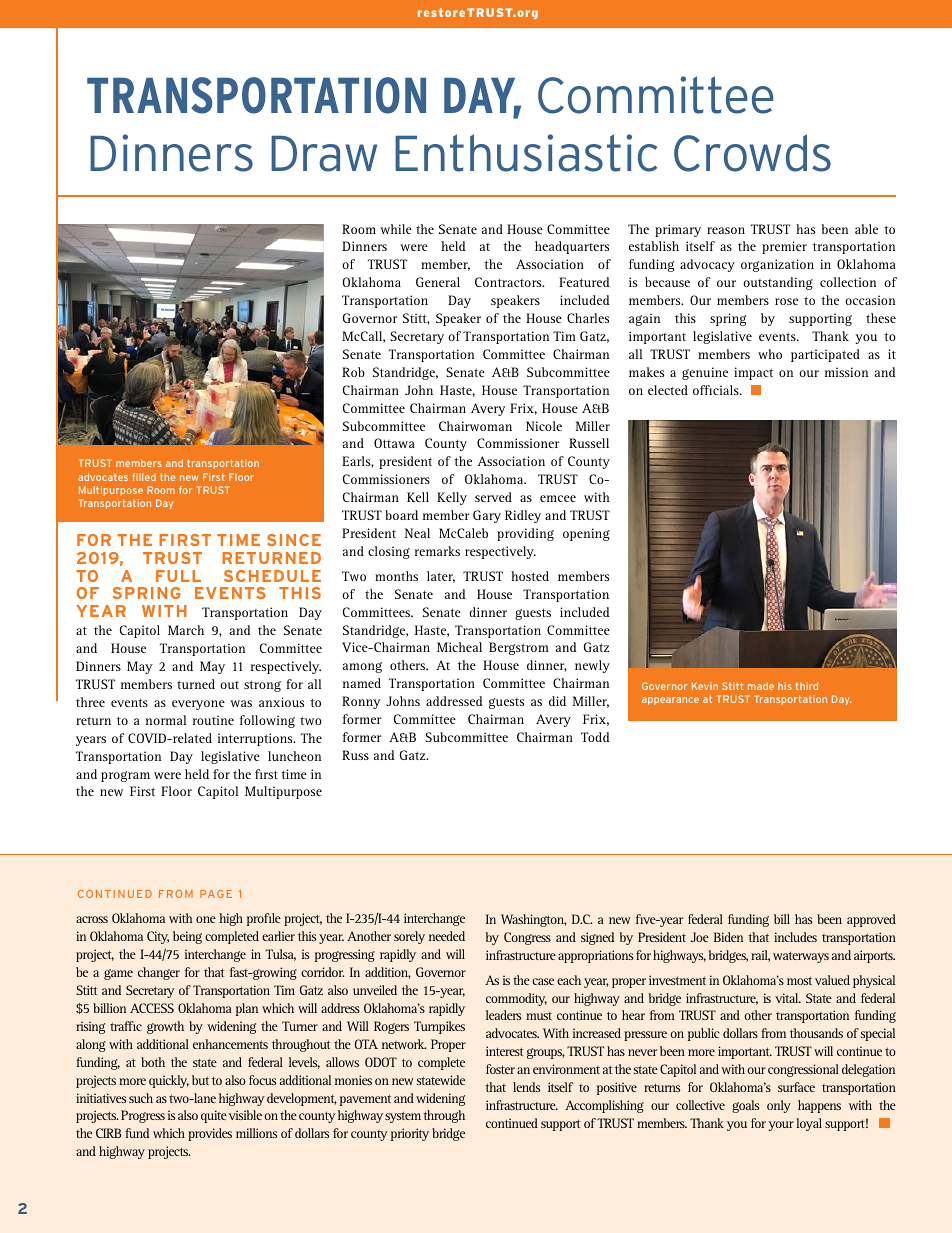  I want to click on Enthusiastic, so click(526, 153).
